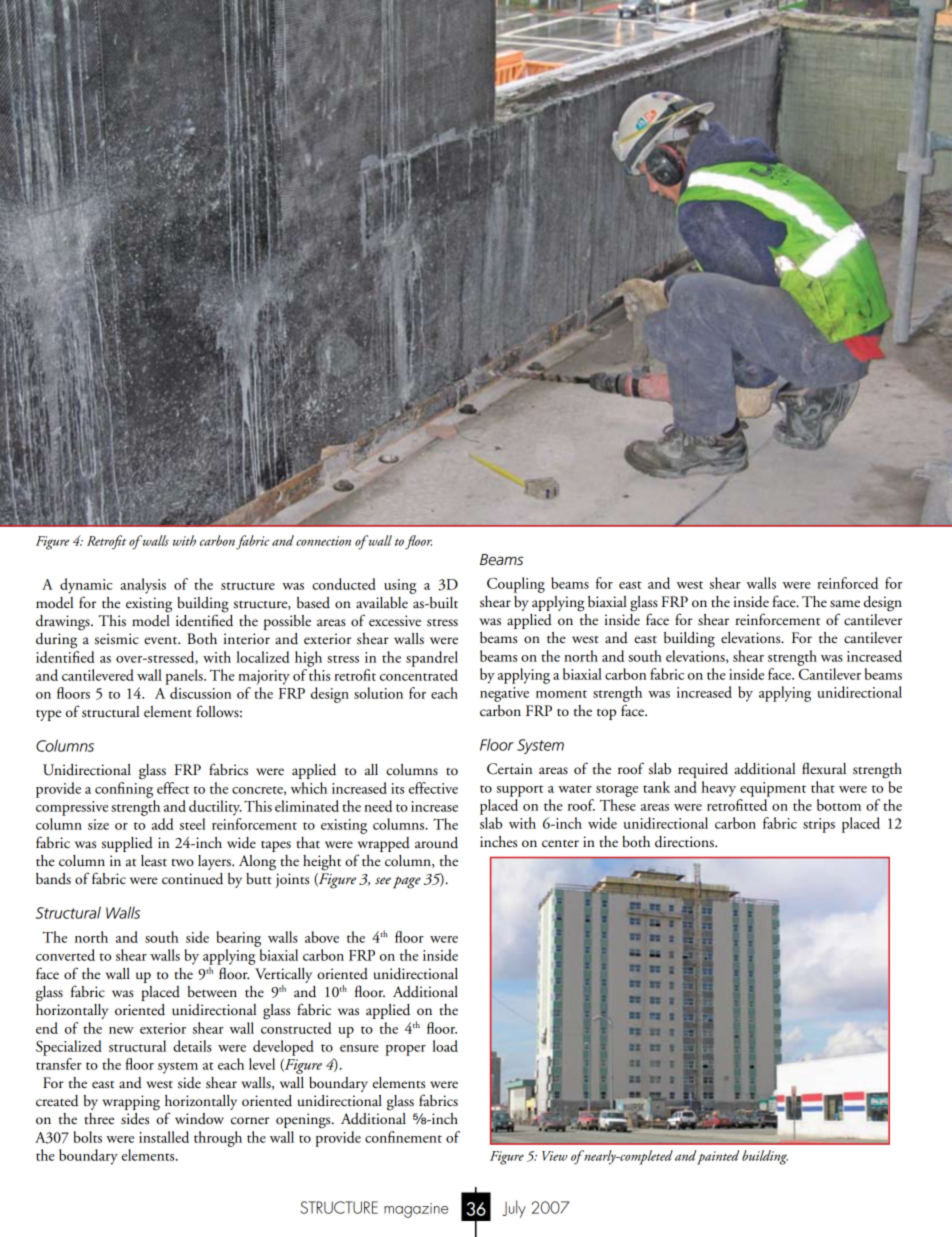 This document has width=952, height=1237. What do you see at coordinates (185, 677) in the document?
I see `panels` at bounding box center [185, 677].
